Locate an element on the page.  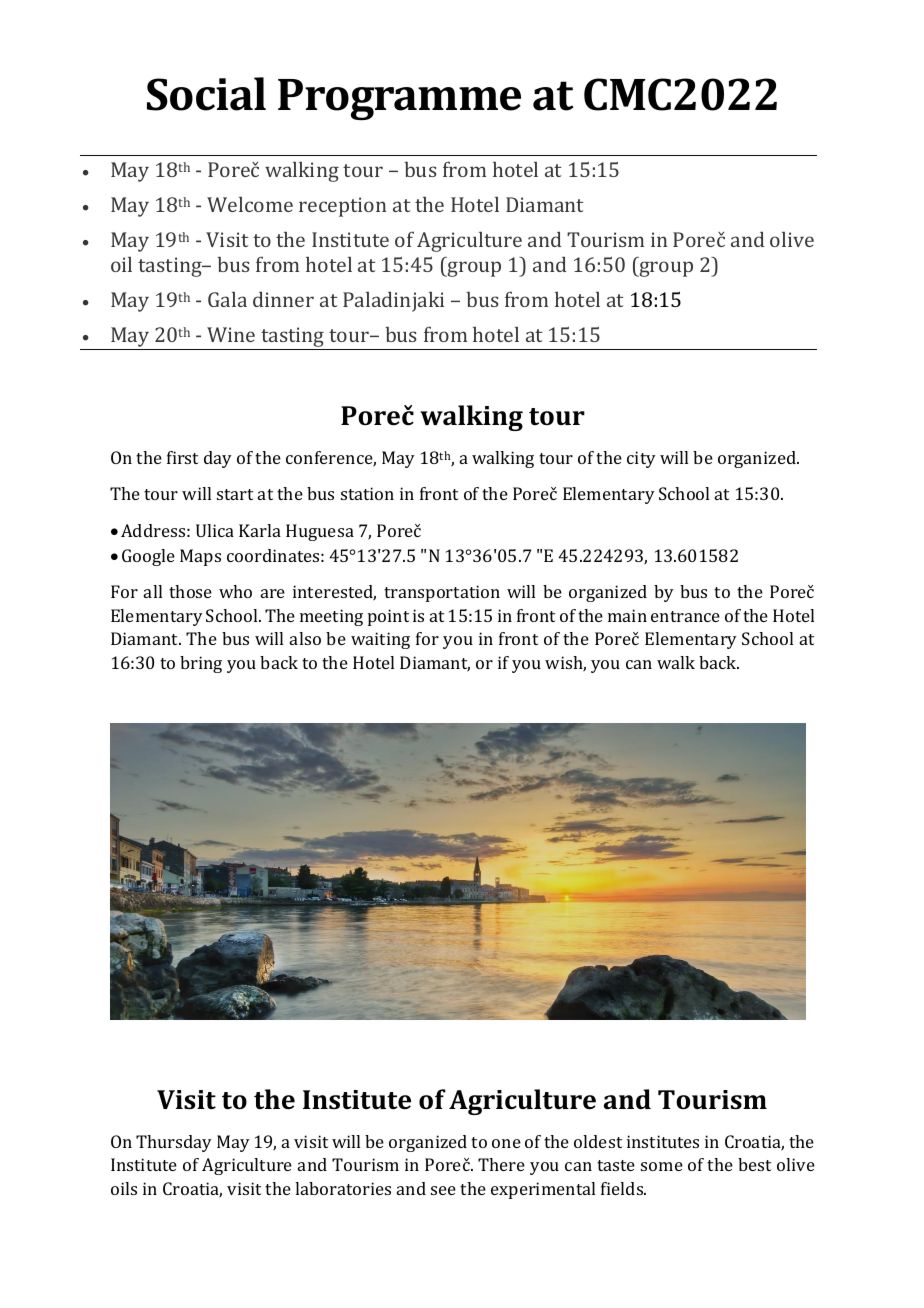
Wine is located at coordinates (231, 334).
